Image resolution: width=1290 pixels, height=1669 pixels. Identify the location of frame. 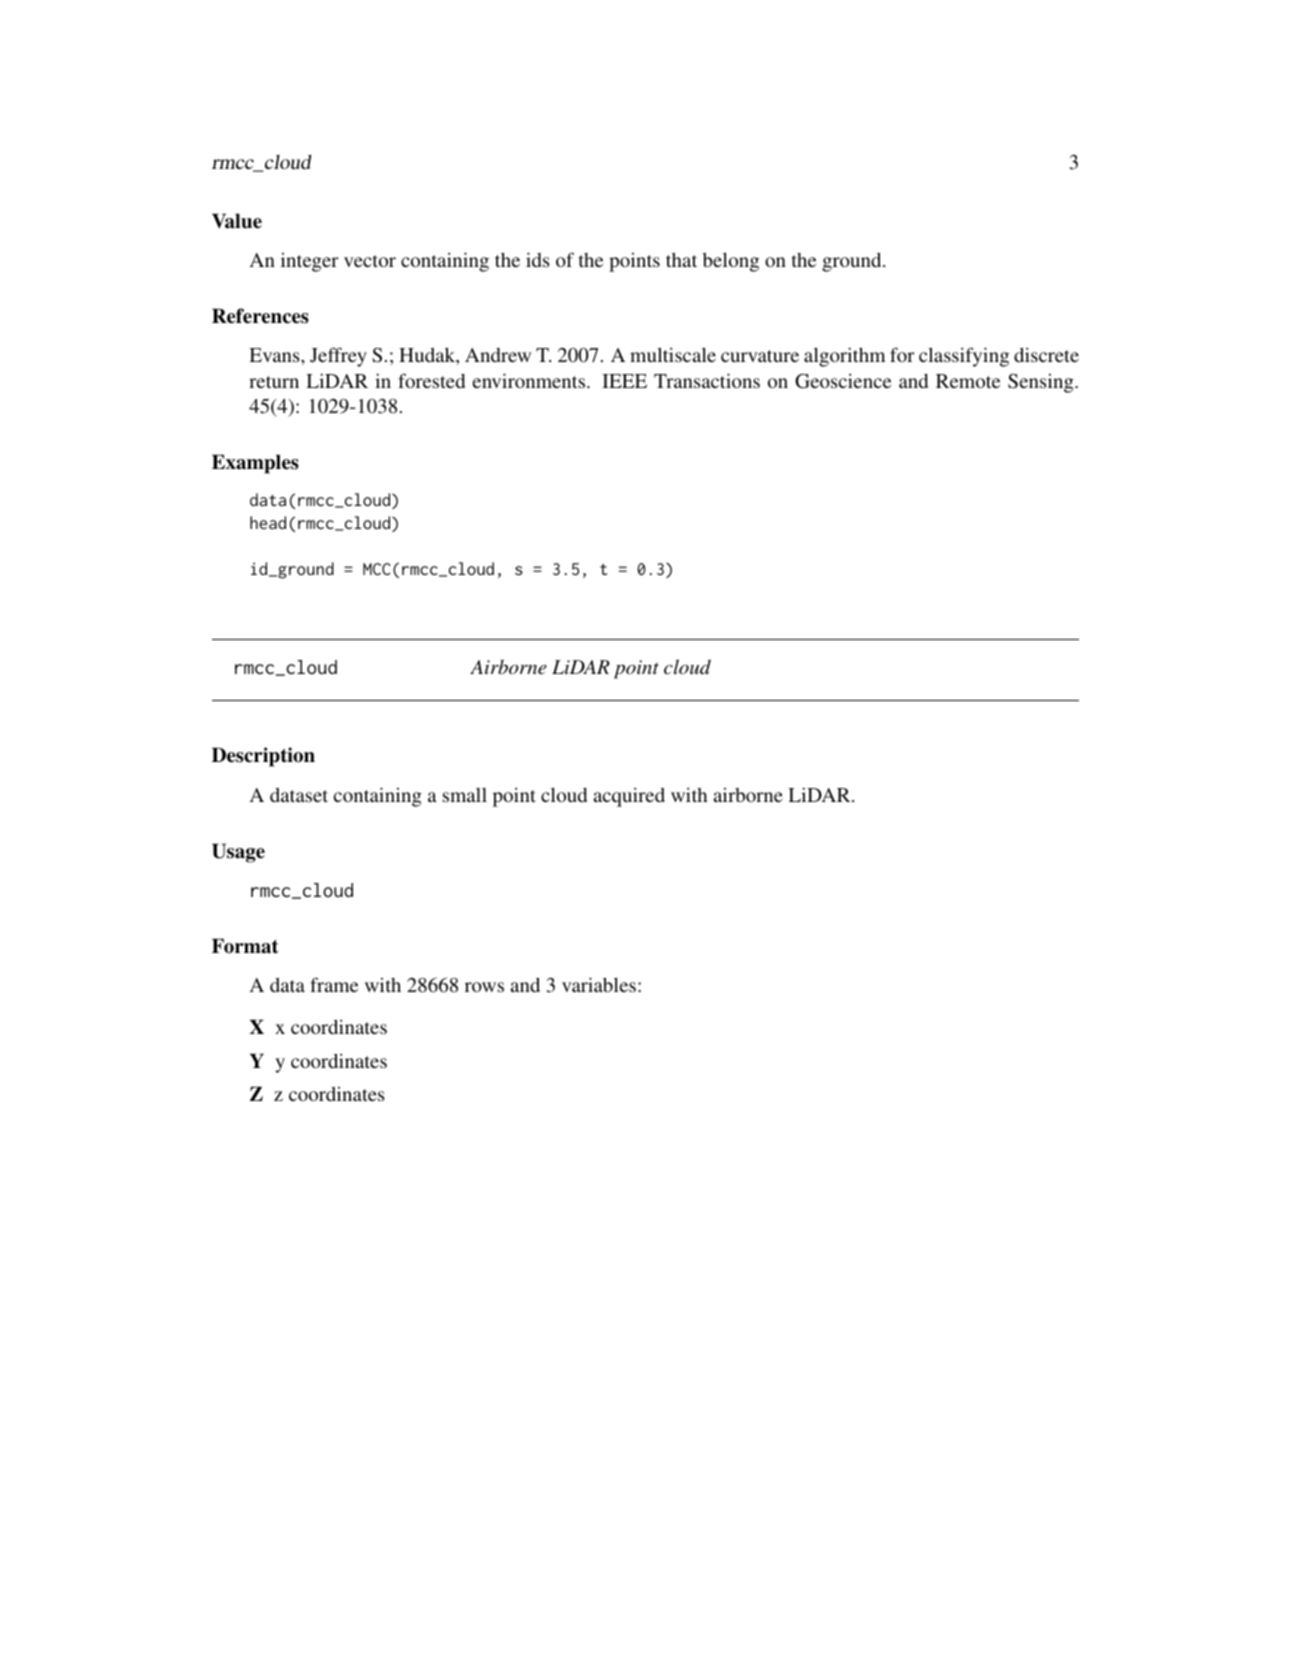
(334, 984).
